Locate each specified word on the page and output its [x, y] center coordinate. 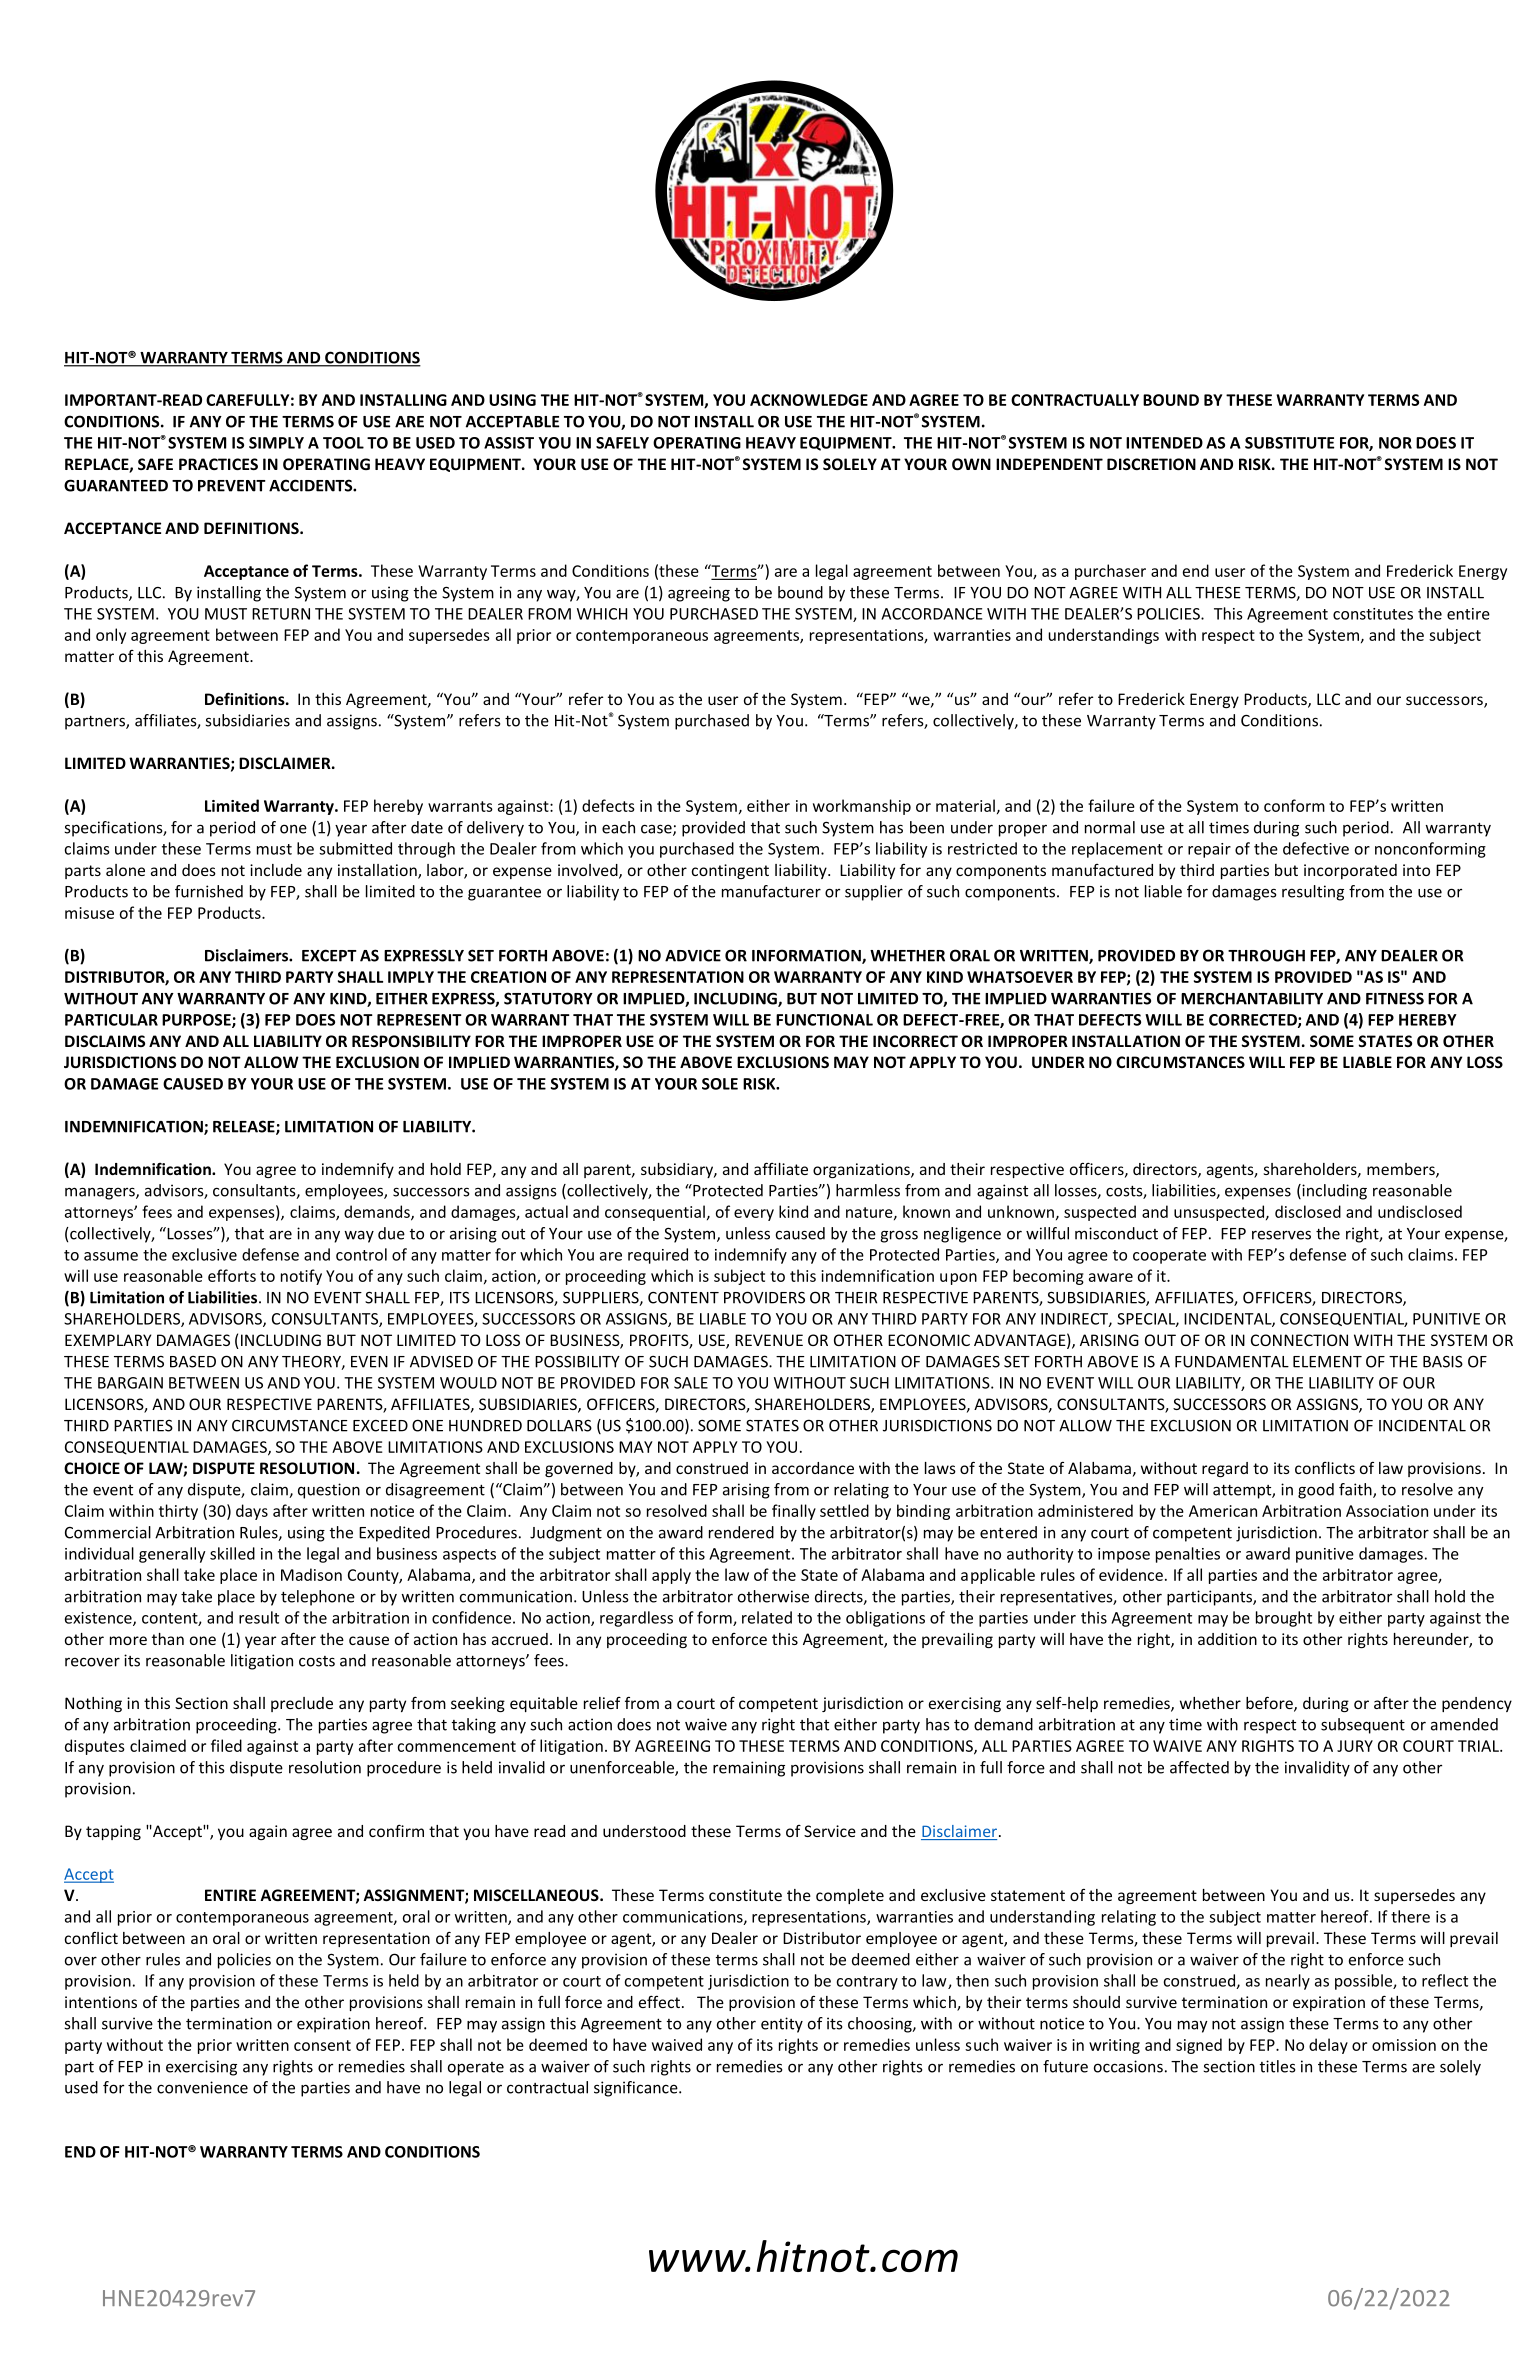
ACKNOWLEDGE [809, 400]
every [754, 1215]
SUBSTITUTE [1289, 443]
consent [322, 2045]
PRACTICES [218, 464]
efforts [232, 1275]
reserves [1281, 1235]
